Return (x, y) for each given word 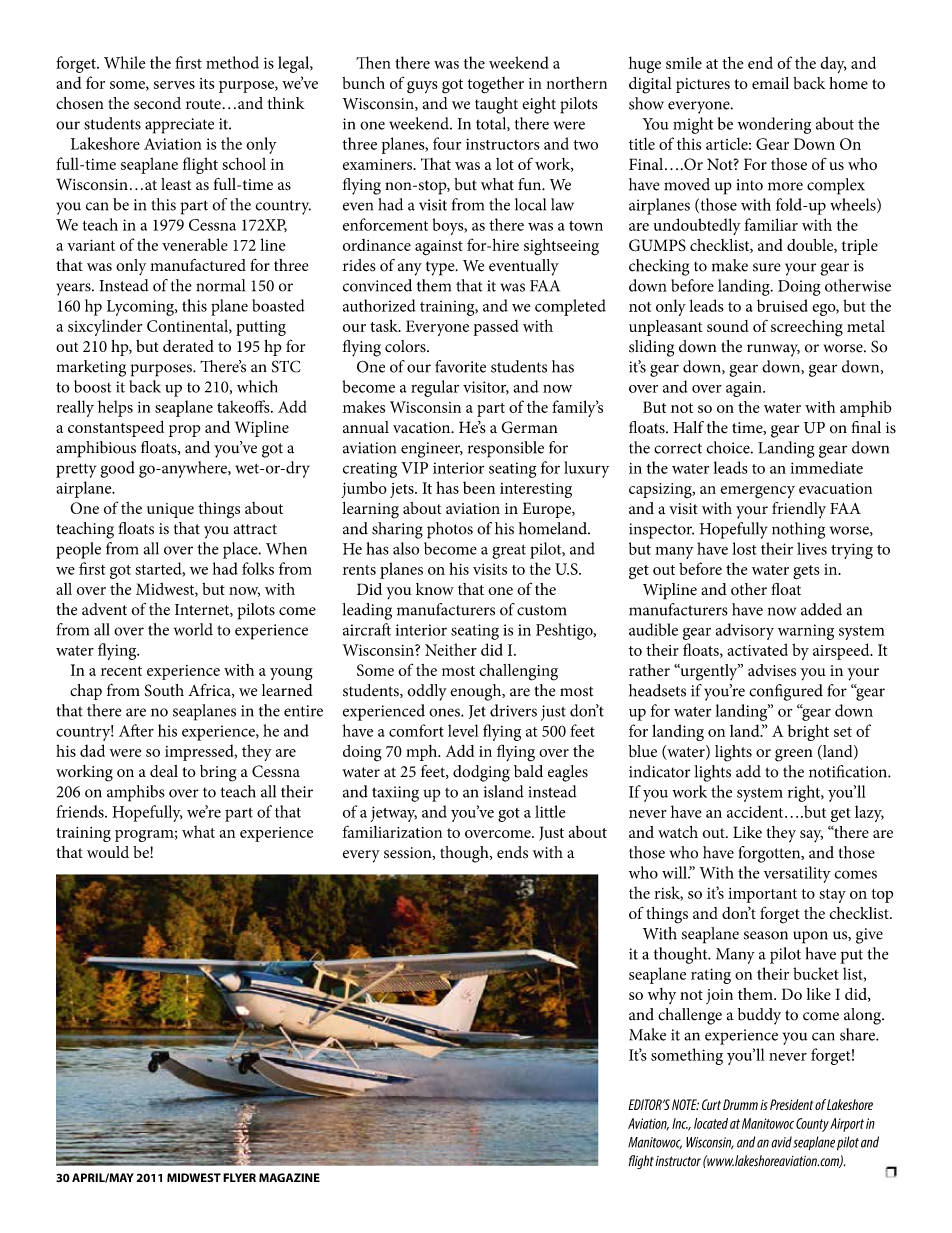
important (762, 895)
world (193, 629)
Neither (451, 649)
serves (174, 85)
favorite (460, 366)
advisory (745, 631)
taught (496, 105)
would (108, 852)
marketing (91, 368)
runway (773, 350)
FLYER (239, 1177)
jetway (394, 814)
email (770, 83)
